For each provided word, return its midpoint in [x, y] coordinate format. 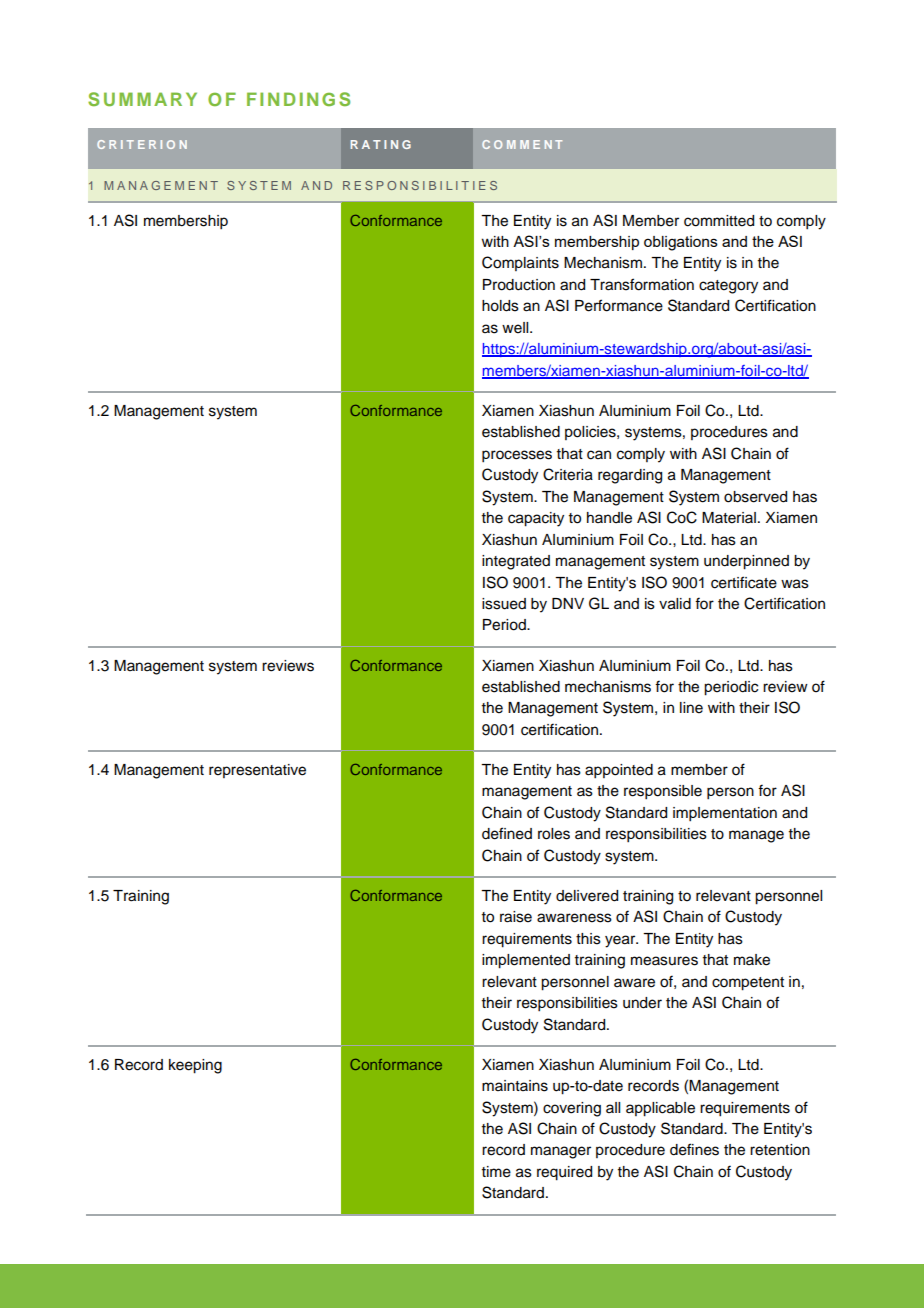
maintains [515, 1086]
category [728, 287]
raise [516, 917]
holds [500, 306]
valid [675, 604]
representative [257, 771]
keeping [195, 1066]
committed [719, 221]
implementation [725, 814]
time [496, 1172]
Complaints [520, 263]
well [516, 328]
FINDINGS [298, 99]
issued [504, 604]
